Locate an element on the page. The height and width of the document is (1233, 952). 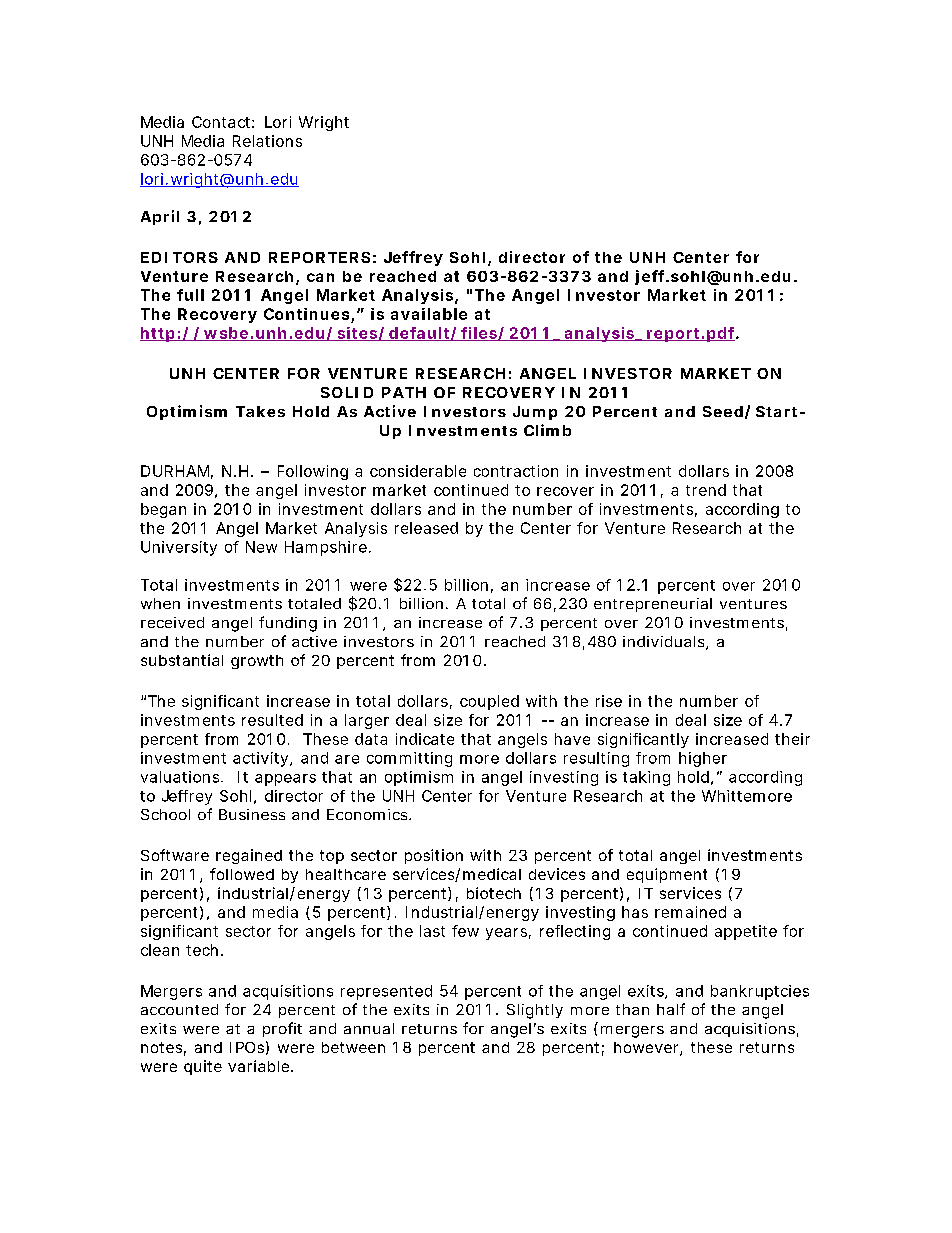
Jump is located at coordinates (535, 413).
